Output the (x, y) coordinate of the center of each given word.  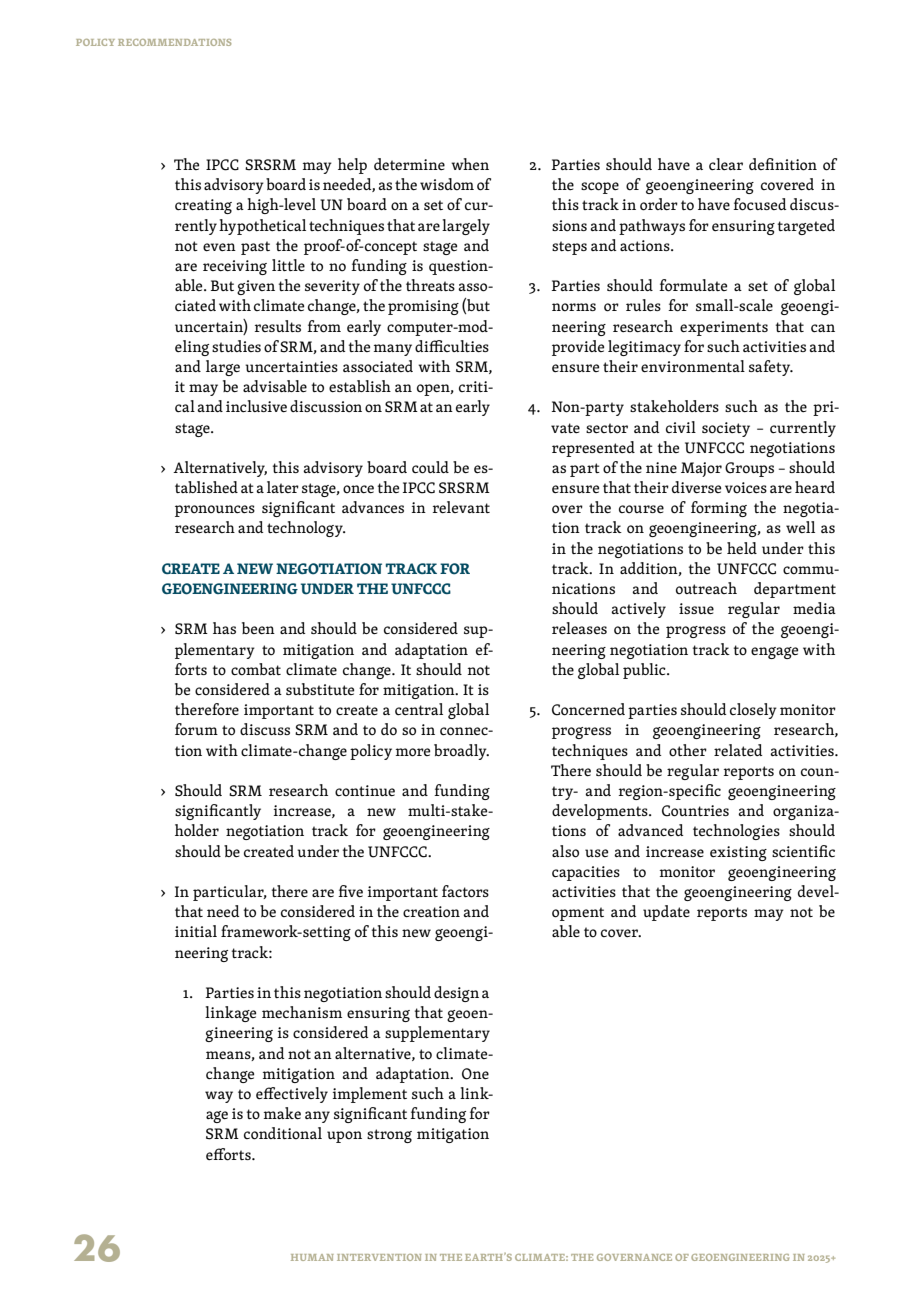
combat (256, 669)
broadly (461, 752)
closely (753, 711)
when (470, 164)
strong (389, 1136)
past (255, 248)
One (475, 1074)
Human (312, 1257)
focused (759, 204)
